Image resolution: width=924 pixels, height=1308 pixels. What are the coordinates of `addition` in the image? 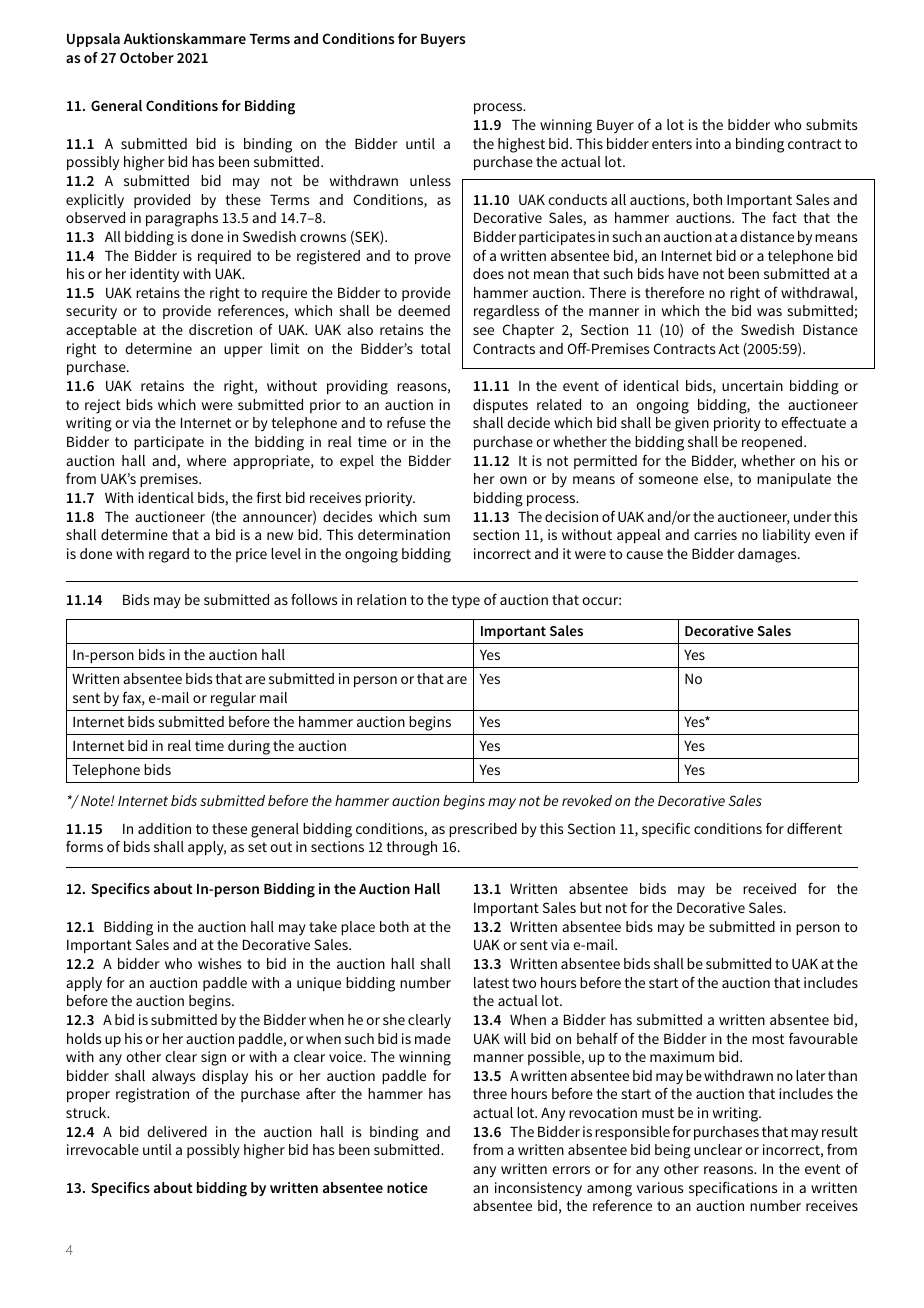 It's located at (164, 828).
